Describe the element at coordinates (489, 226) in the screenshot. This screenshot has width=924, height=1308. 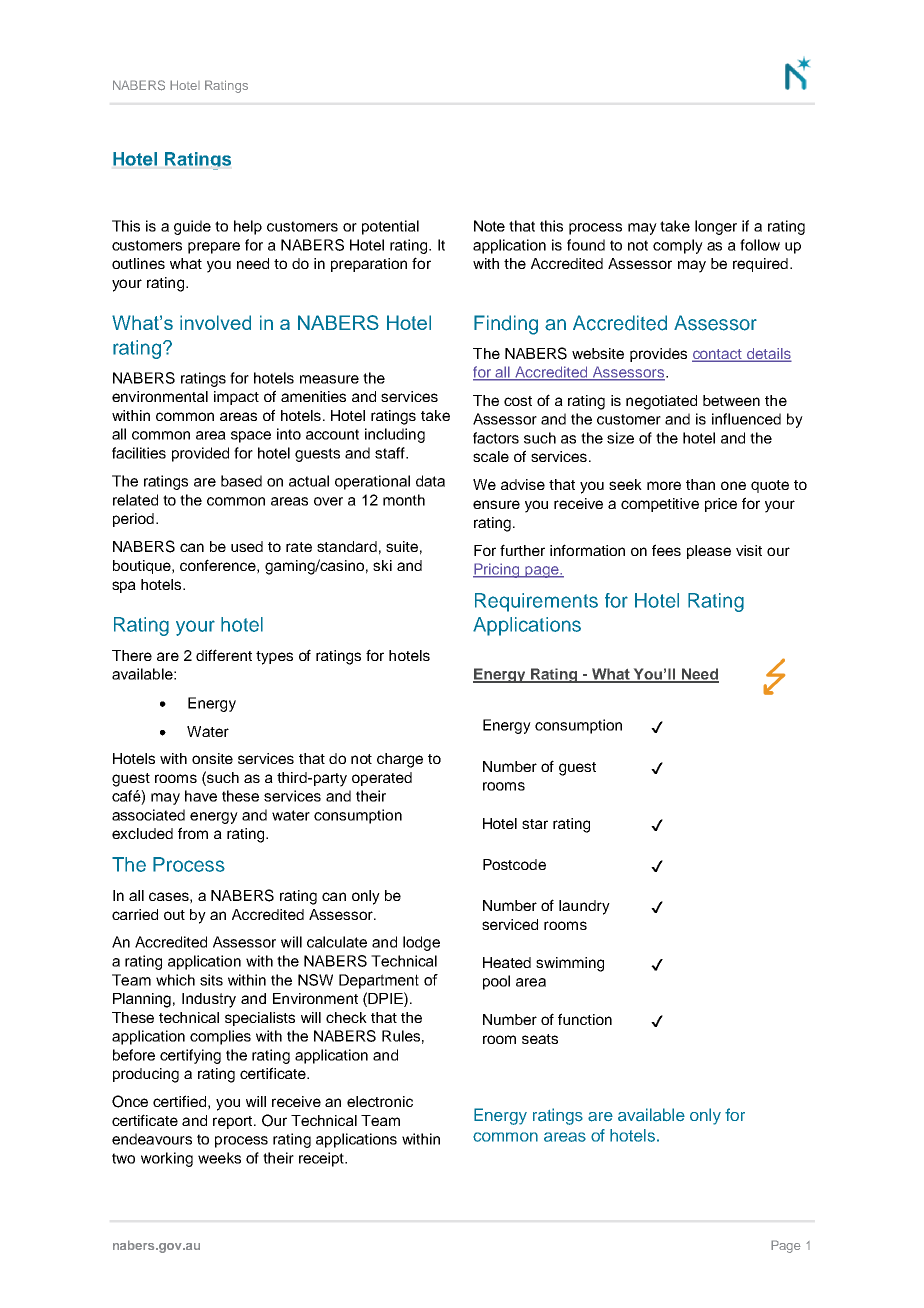
I see `Note` at that location.
